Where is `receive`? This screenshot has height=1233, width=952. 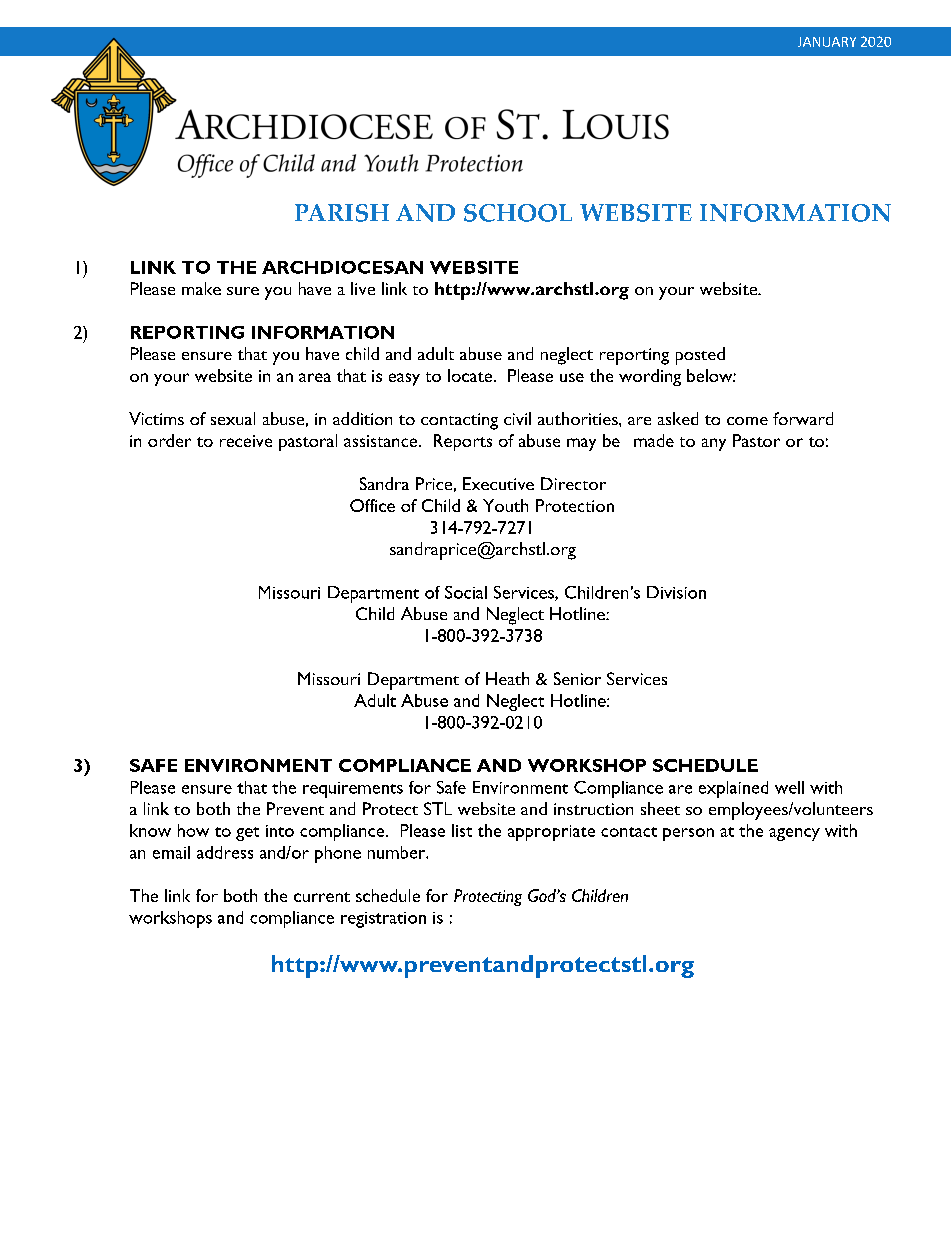
receive is located at coordinates (246, 441).
